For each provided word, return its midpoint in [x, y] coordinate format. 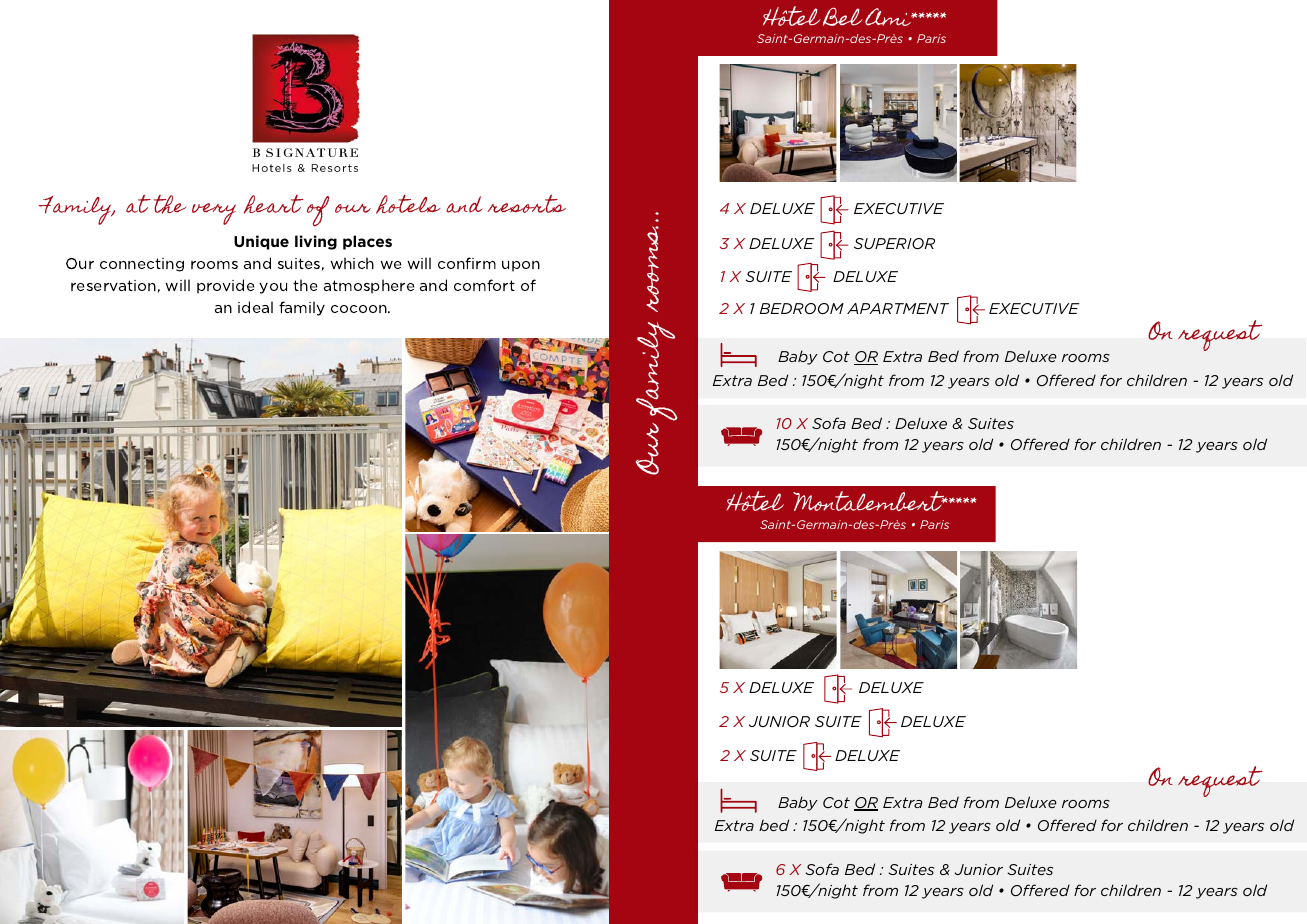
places [367, 242]
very [214, 214]
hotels [408, 204]
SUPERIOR [894, 243]
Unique [261, 242]
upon [521, 266]
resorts [527, 203]
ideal [255, 307]
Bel [843, 16]
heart [273, 204]
